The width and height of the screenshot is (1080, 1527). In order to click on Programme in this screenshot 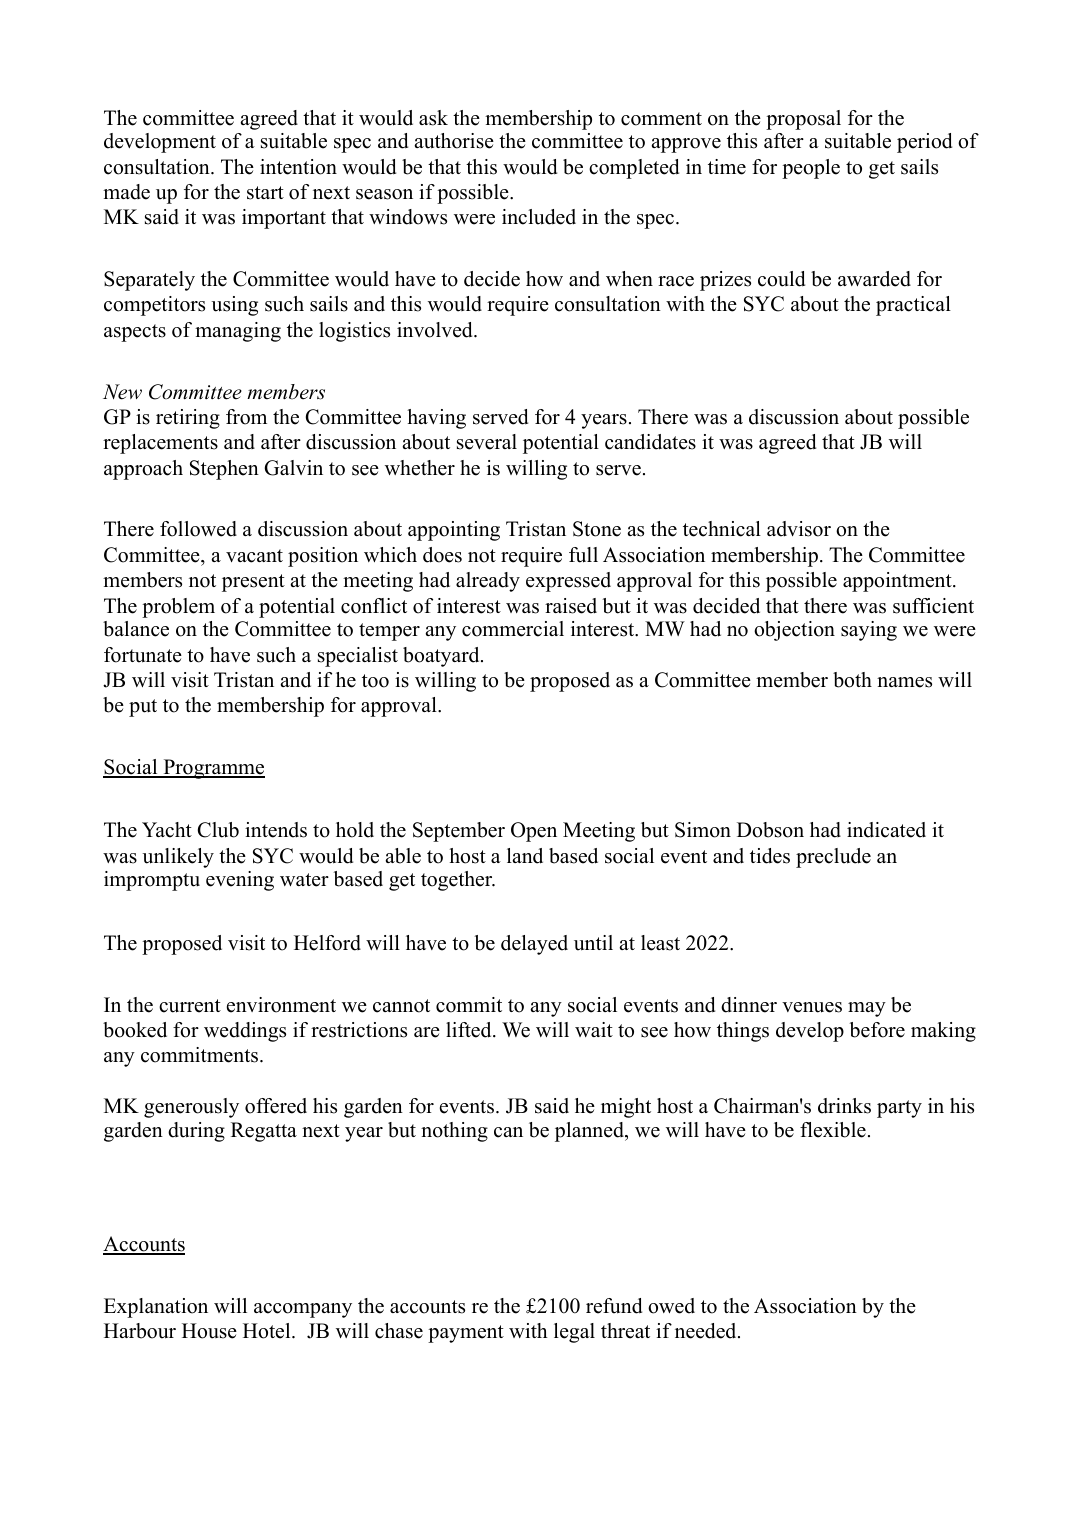, I will do `click(213, 769)`.
